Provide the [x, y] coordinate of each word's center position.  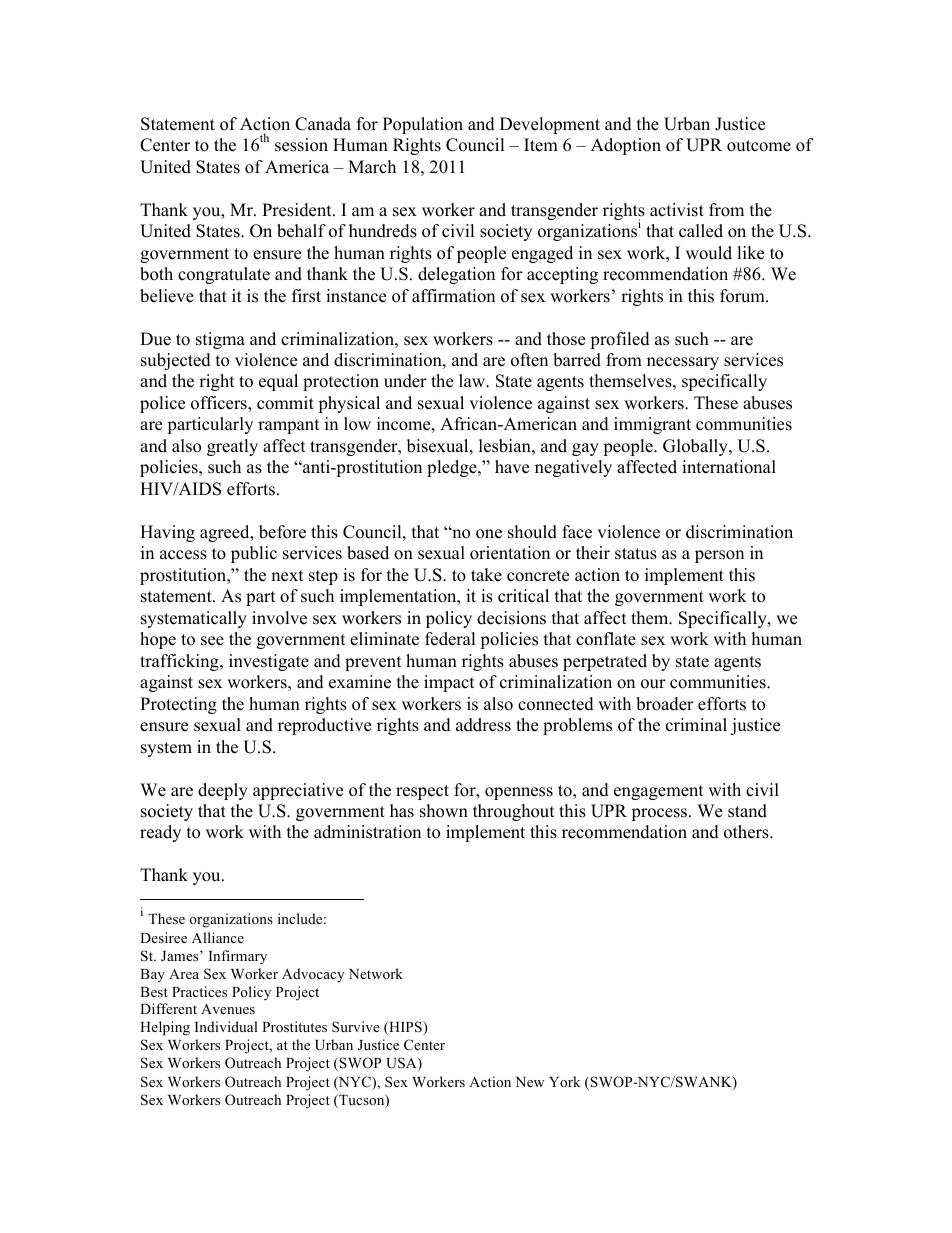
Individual [226, 1026]
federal [450, 639]
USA [403, 1064]
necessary [683, 363]
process [660, 814]
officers [220, 404]
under [405, 381]
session [301, 145]
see [212, 641]
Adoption [626, 146]
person [719, 556]
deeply [223, 791]
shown [444, 811]
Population [423, 125]
